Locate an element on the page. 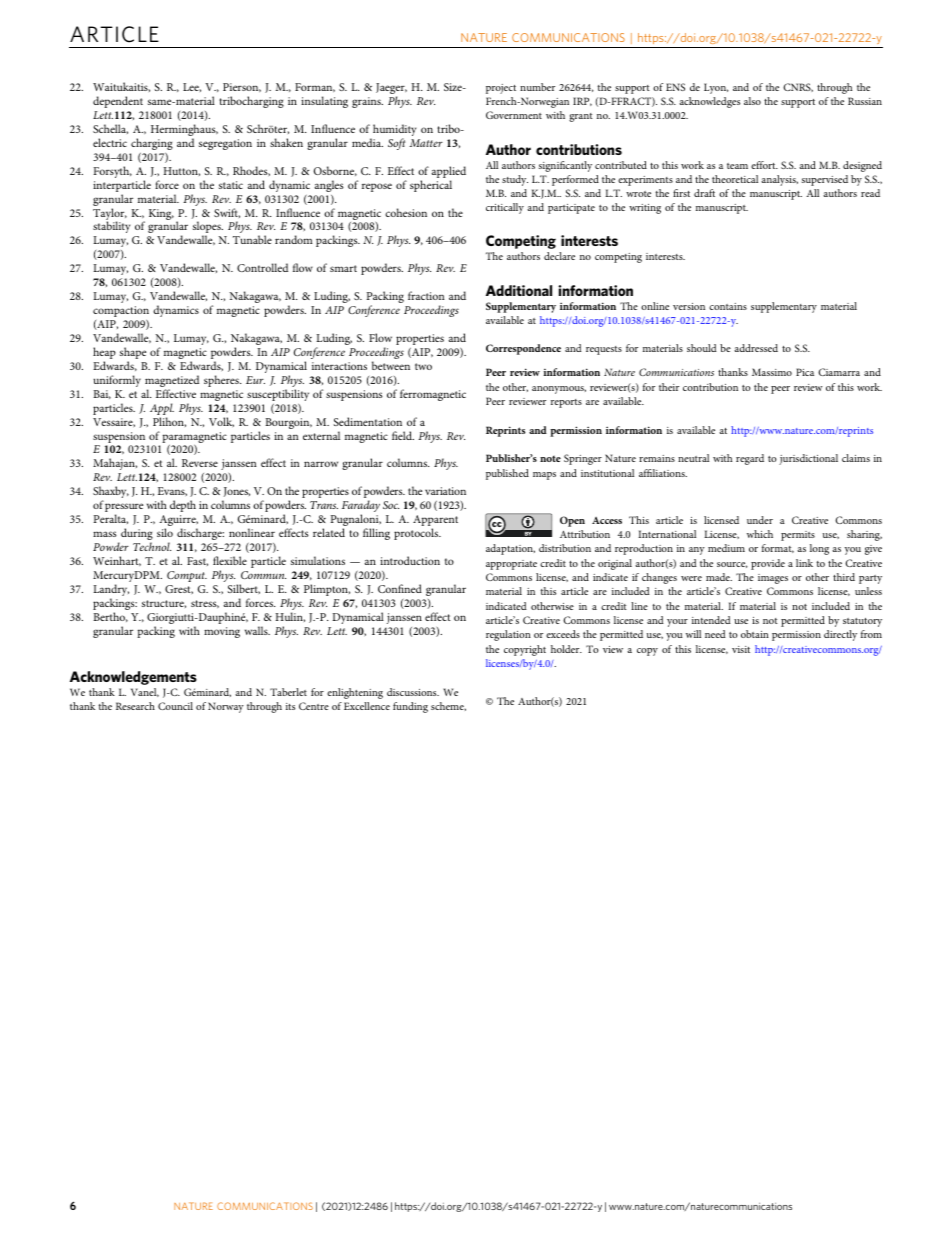 The image size is (952, 1251). also is located at coordinates (752, 101).
